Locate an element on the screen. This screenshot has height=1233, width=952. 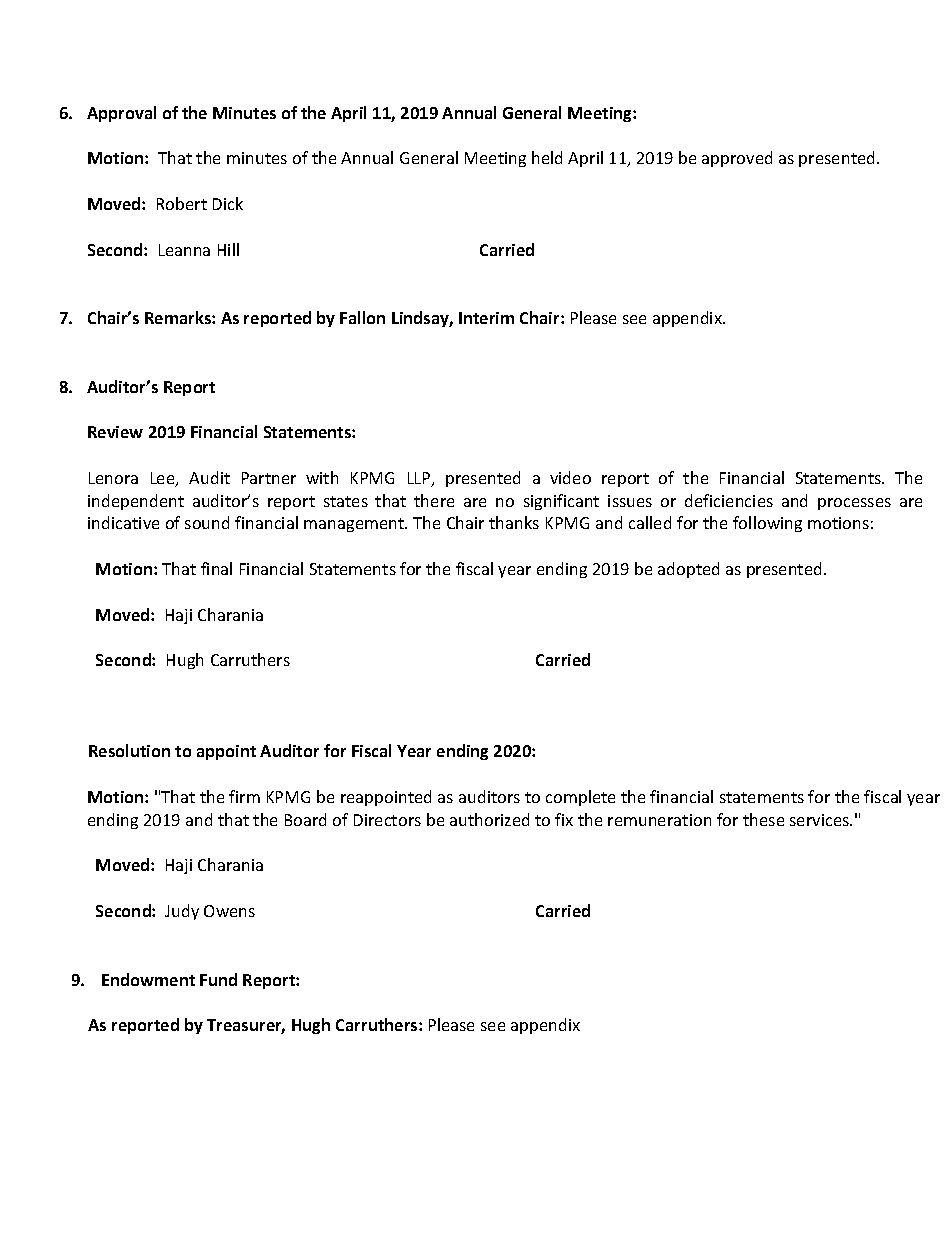
held is located at coordinates (547, 157).
